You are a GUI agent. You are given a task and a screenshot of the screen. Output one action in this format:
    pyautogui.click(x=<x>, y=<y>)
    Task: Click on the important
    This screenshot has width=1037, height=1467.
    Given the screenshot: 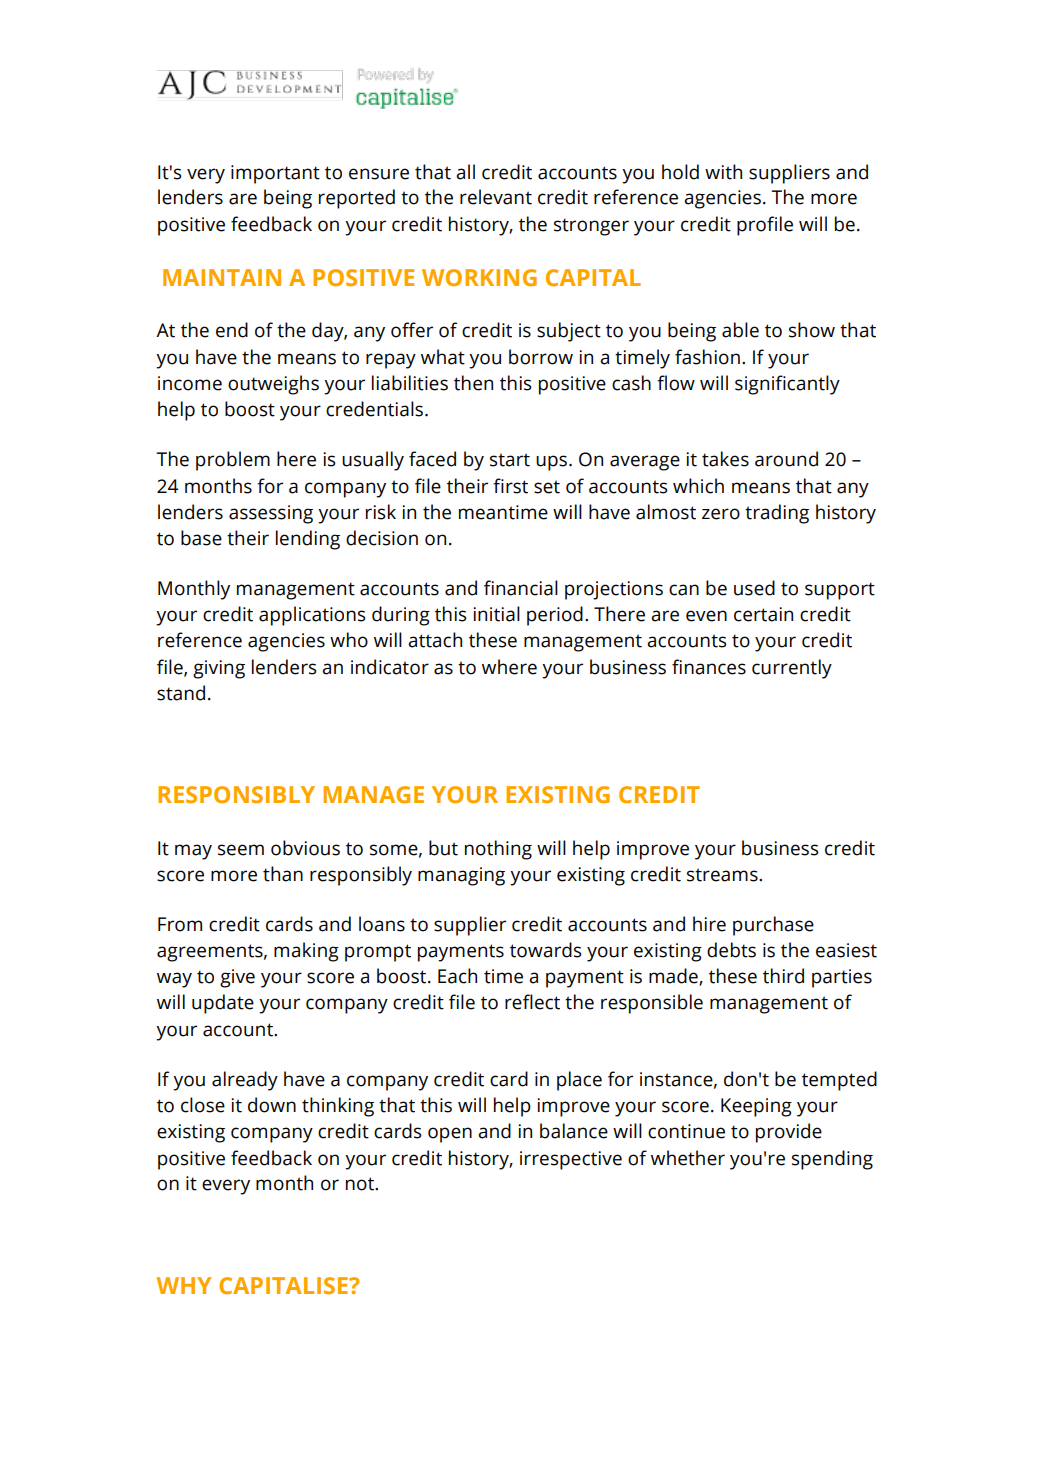 What is the action you would take?
    pyautogui.click(x=275, y=174)
